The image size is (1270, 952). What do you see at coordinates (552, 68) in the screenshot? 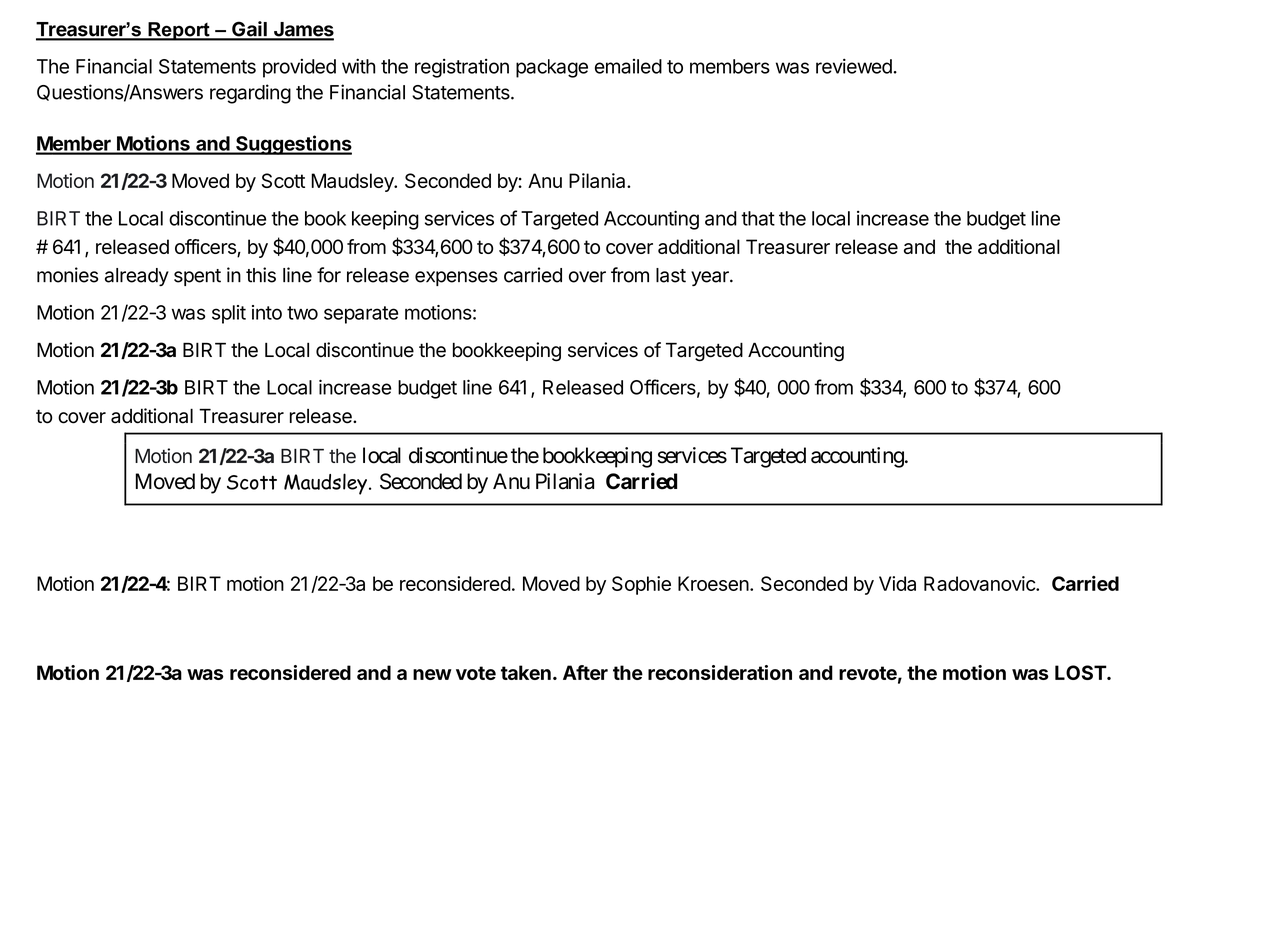
I see `package` at bounding box center [552, 68].
